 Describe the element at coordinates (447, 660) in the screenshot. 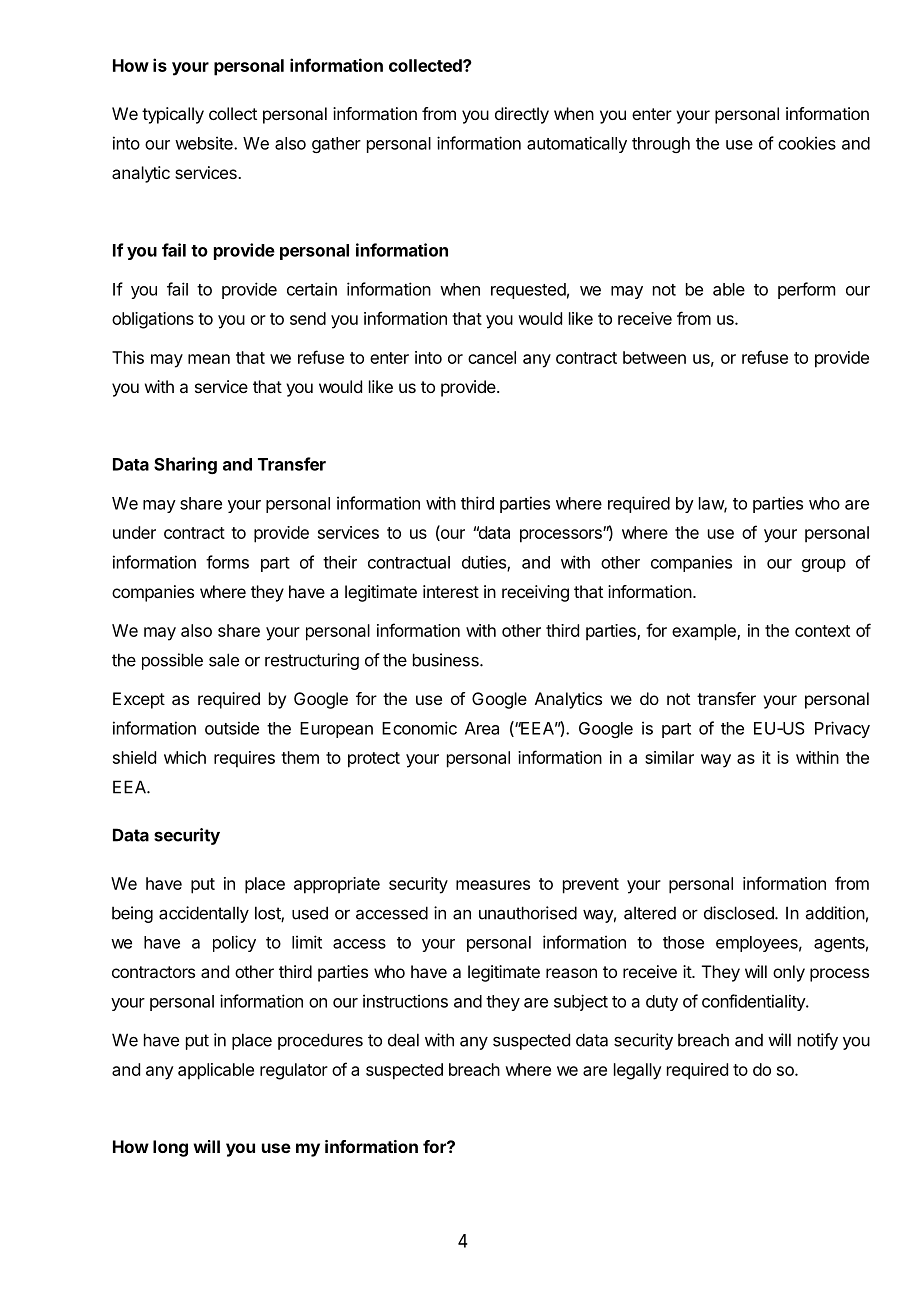

I see `business` at that location.
